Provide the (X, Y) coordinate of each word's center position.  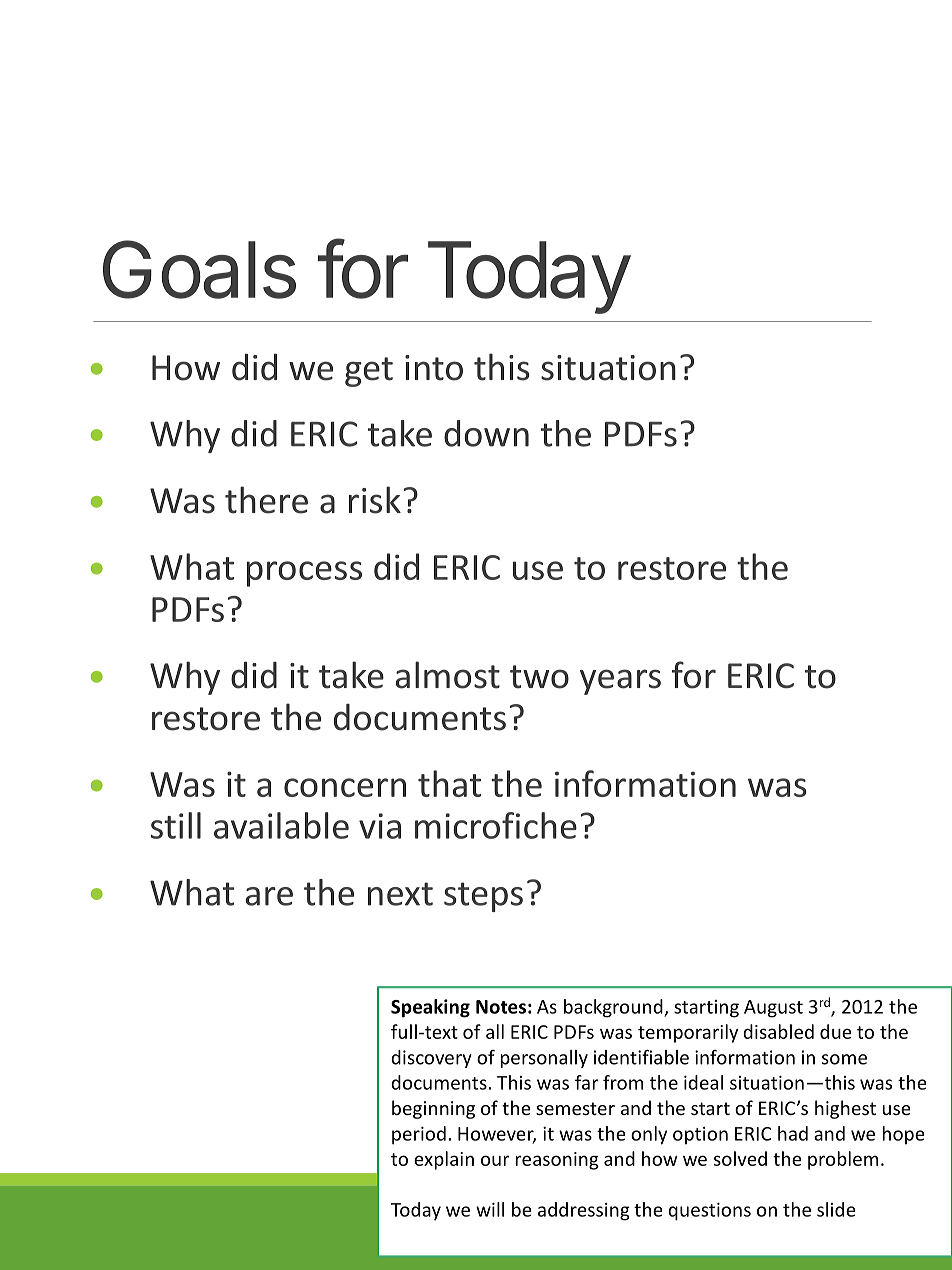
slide (836, 1209)
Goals (199, 269)
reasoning (557, 1161)
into (434, 368)
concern (345, 787)
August (773, 1009)
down (486, 433)
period (419, 1135)
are (269, 896)
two (539, 677)
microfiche (496, 825)
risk (375, 500)
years (620, 682)
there (266, 500)
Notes (501, 1007)
